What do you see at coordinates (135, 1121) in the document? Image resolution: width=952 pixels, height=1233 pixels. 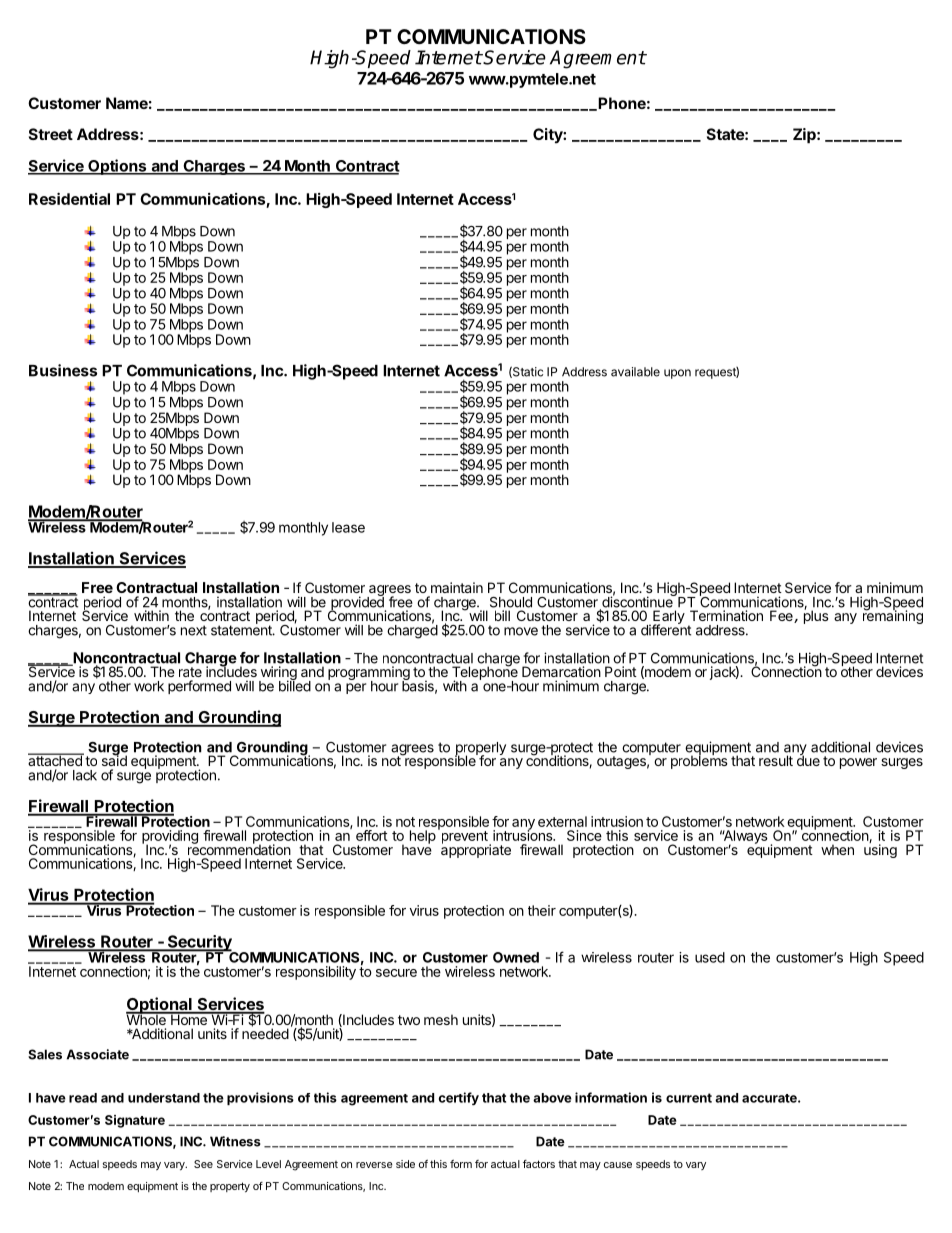 I see `Signature` at bounding box center [135, 1121].
